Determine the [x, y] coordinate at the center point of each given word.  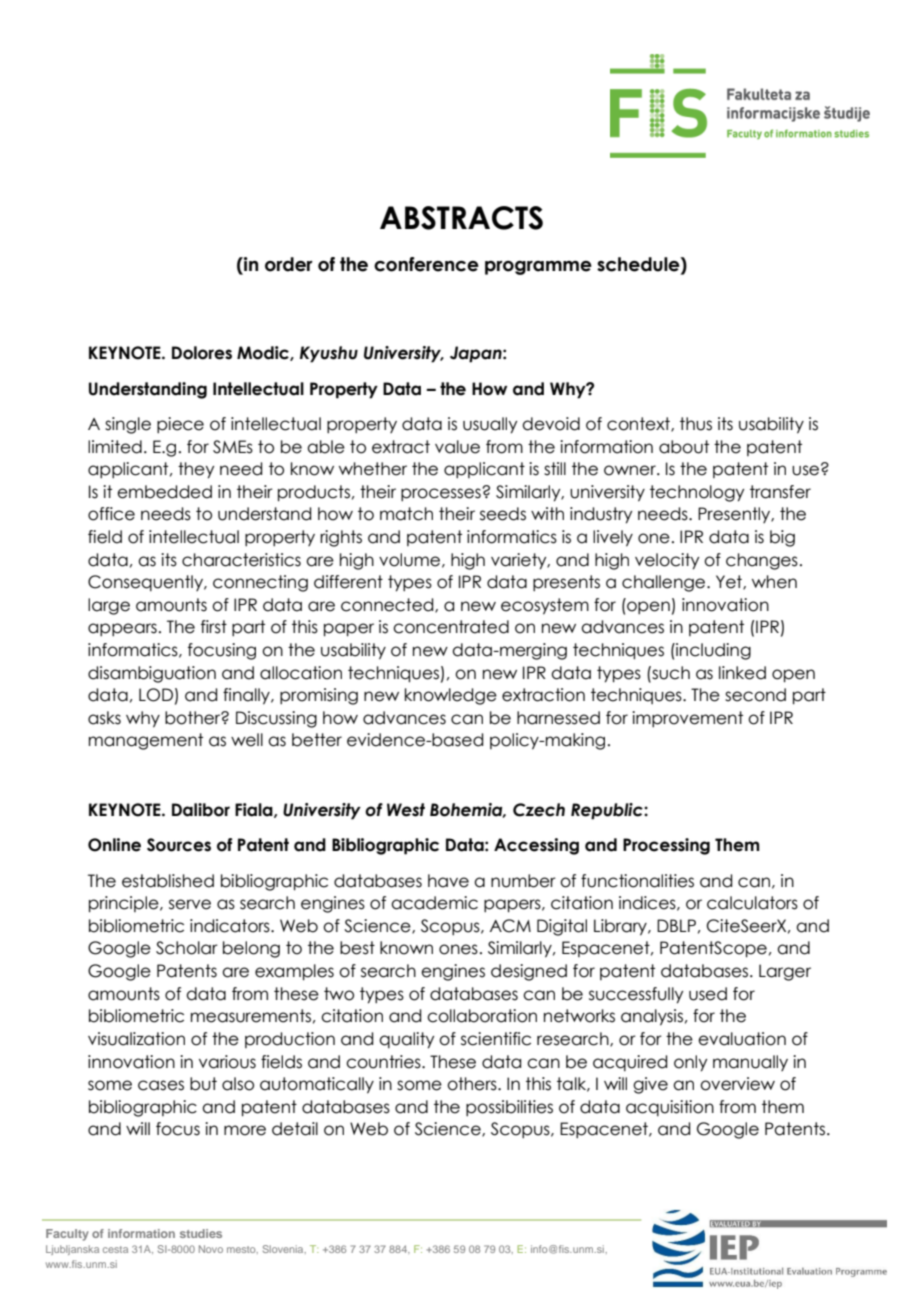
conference [426, 264]
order [289, 264]
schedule [639, 264]
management [146, 741]
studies [201, 1233]
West [406, 810]
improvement [687, 719]
